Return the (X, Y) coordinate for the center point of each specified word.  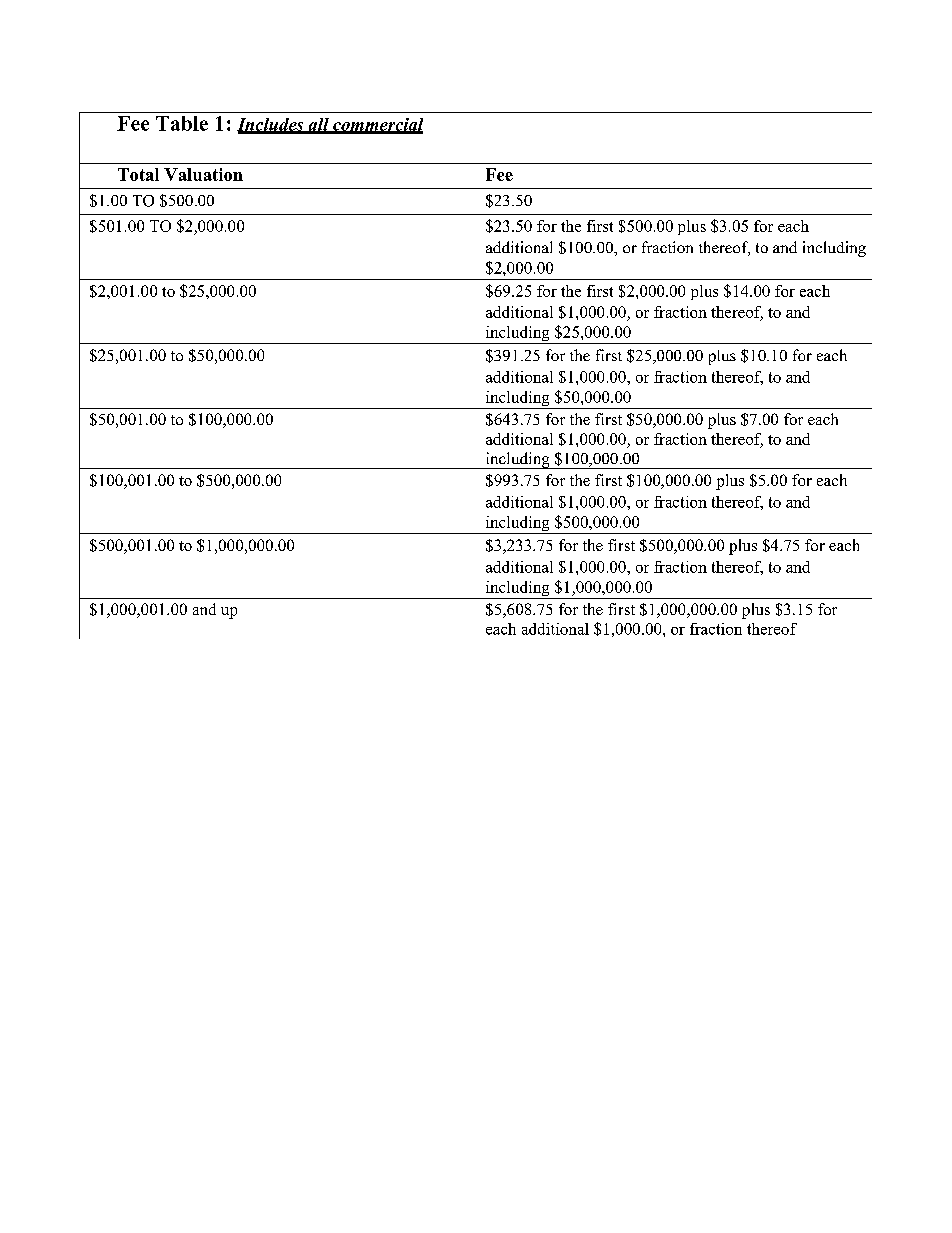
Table (182, 123)
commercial (377, 125)
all (318, 125)
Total (138, 174)
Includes (271, 125)
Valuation (203, 174)
